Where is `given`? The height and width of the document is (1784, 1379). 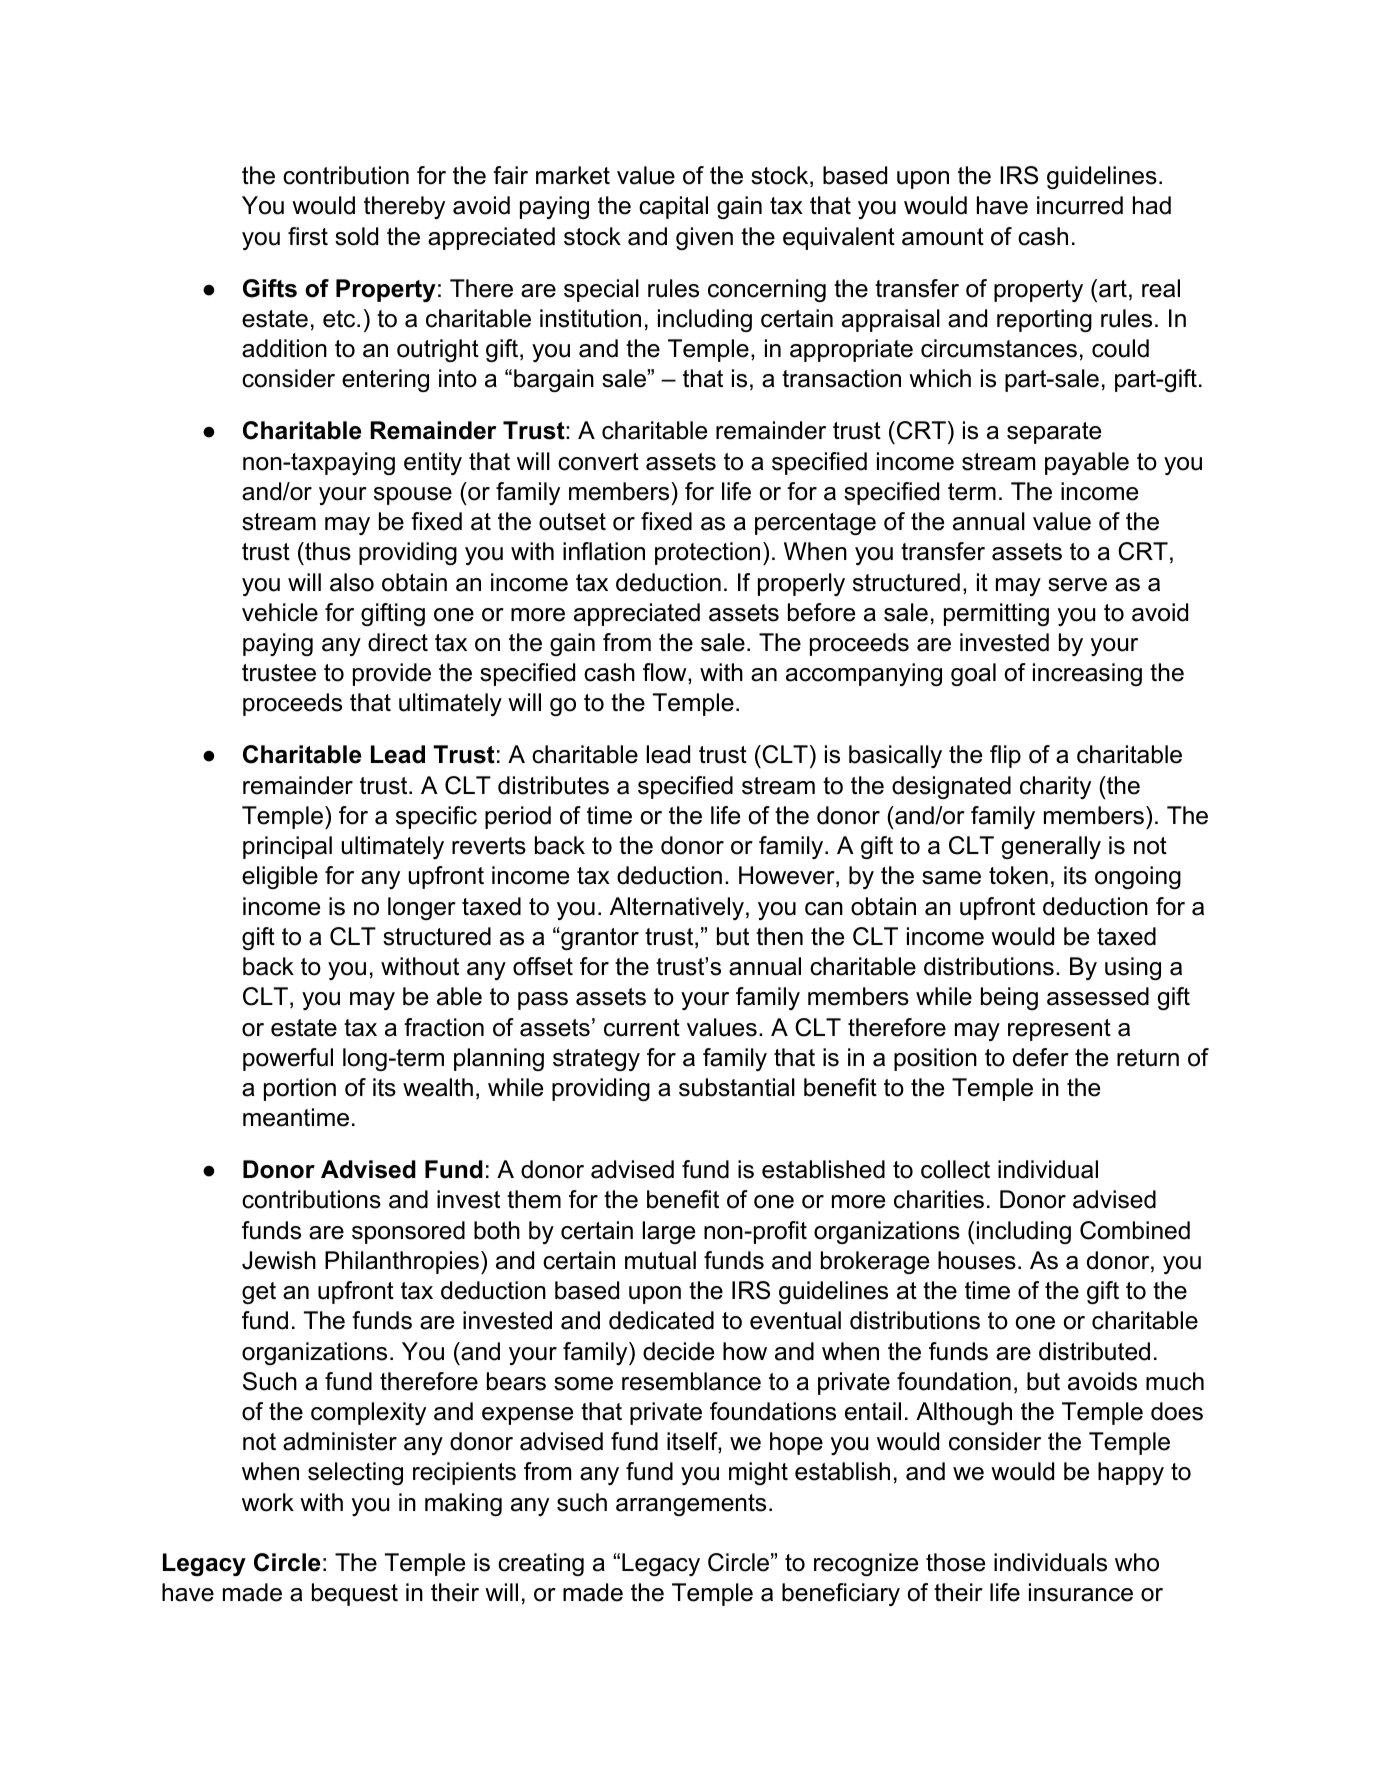
given is located at coordinates (704, 238).
